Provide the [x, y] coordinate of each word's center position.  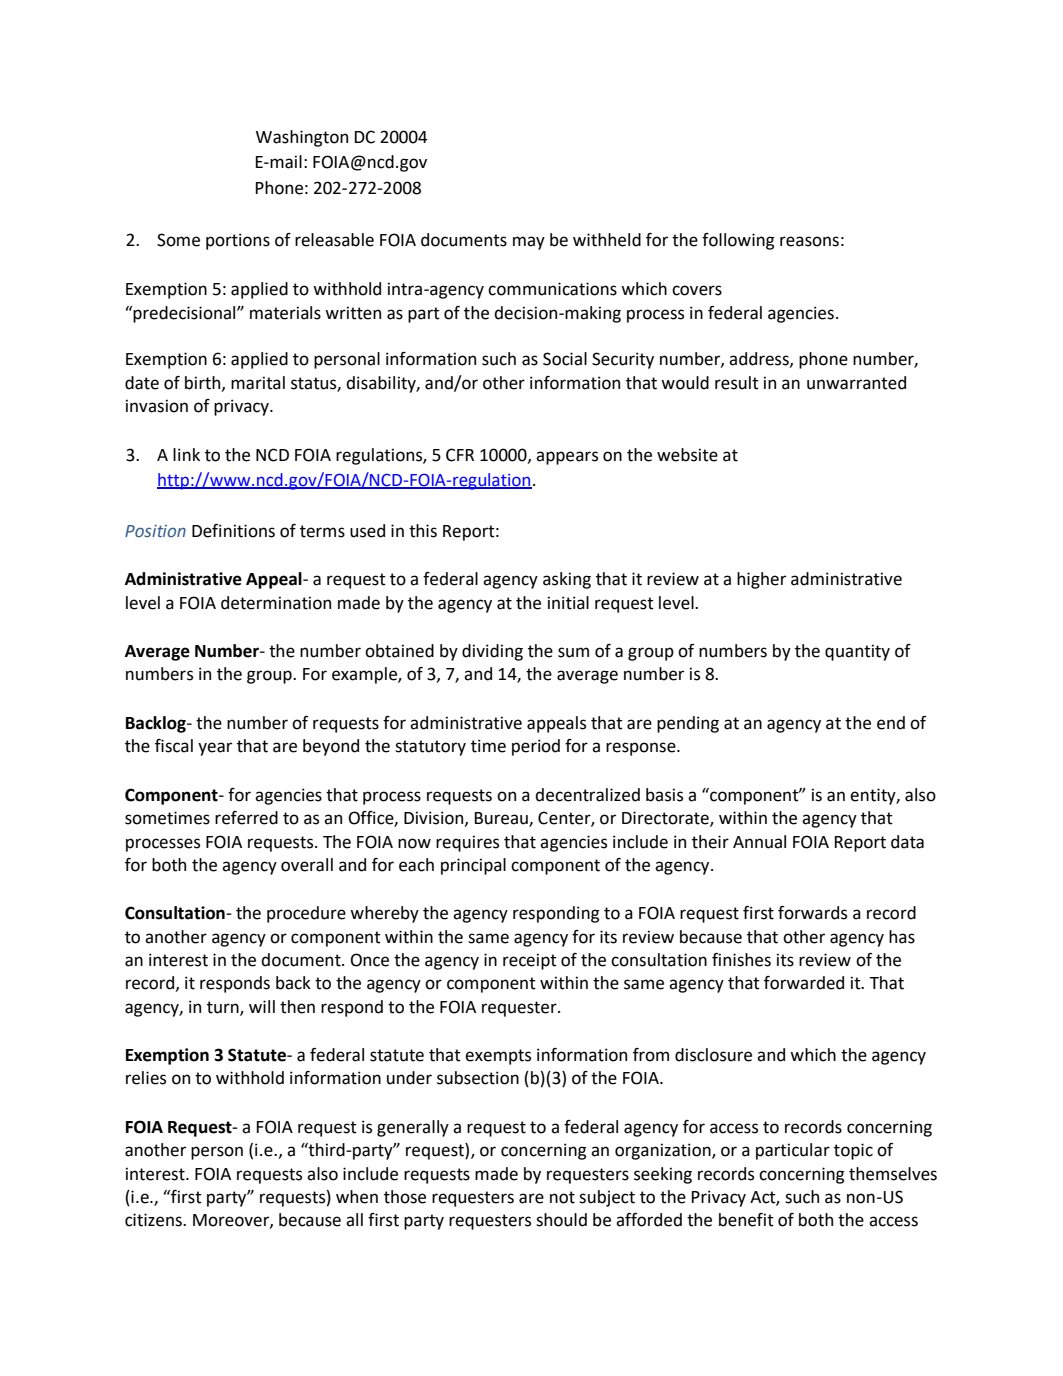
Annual [759, 842]
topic [853, 1151]
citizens [154, 1220]
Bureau [502, 819]
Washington [302, 138]
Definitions [233, 531]
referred [246, 818]
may [529, 243]
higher [761, 580]
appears [567, 458]
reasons [809, 241]
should [561, 1220]
